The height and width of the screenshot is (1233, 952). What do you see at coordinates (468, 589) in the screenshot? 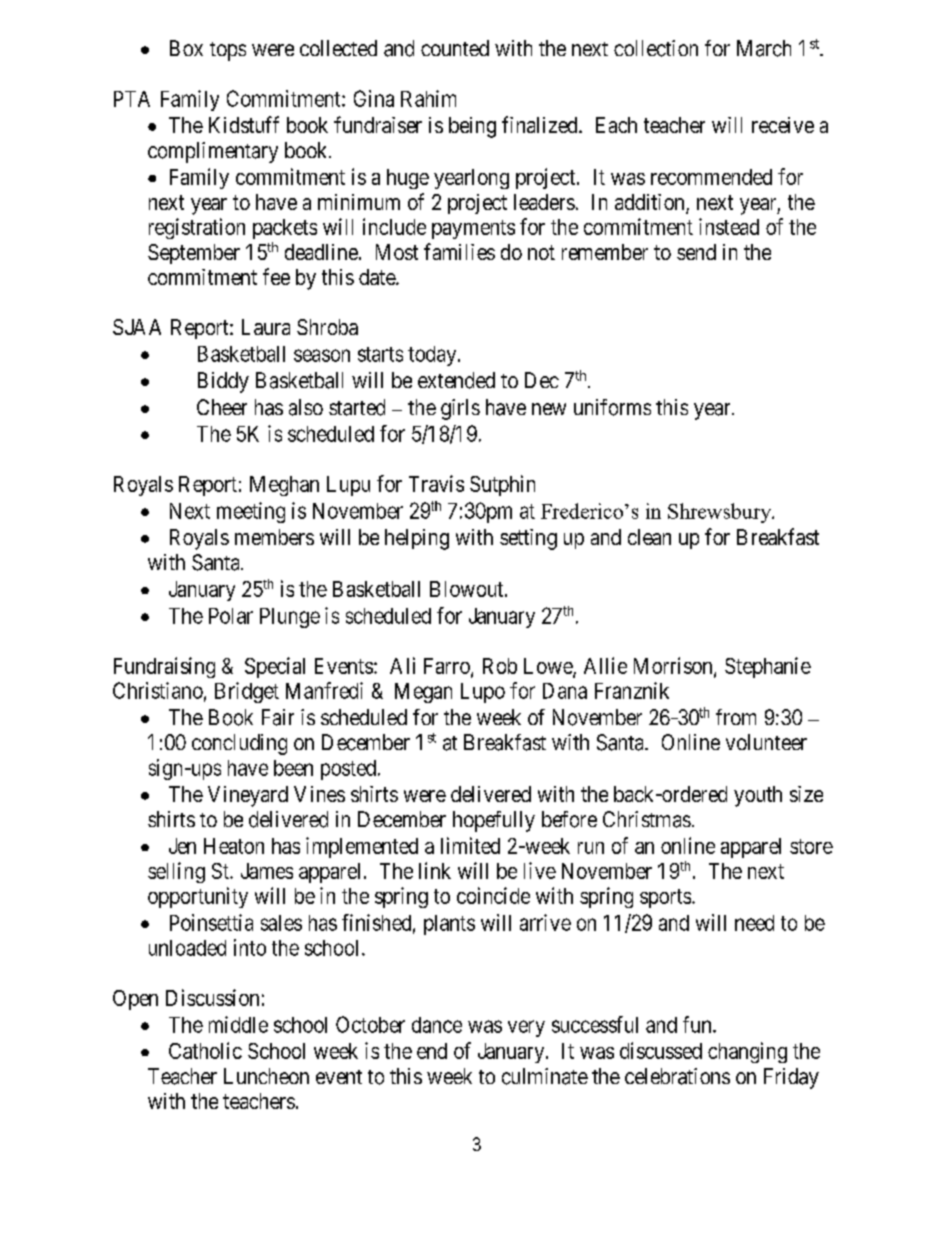
I see `Blowout` at bounding box center [468, 589].
